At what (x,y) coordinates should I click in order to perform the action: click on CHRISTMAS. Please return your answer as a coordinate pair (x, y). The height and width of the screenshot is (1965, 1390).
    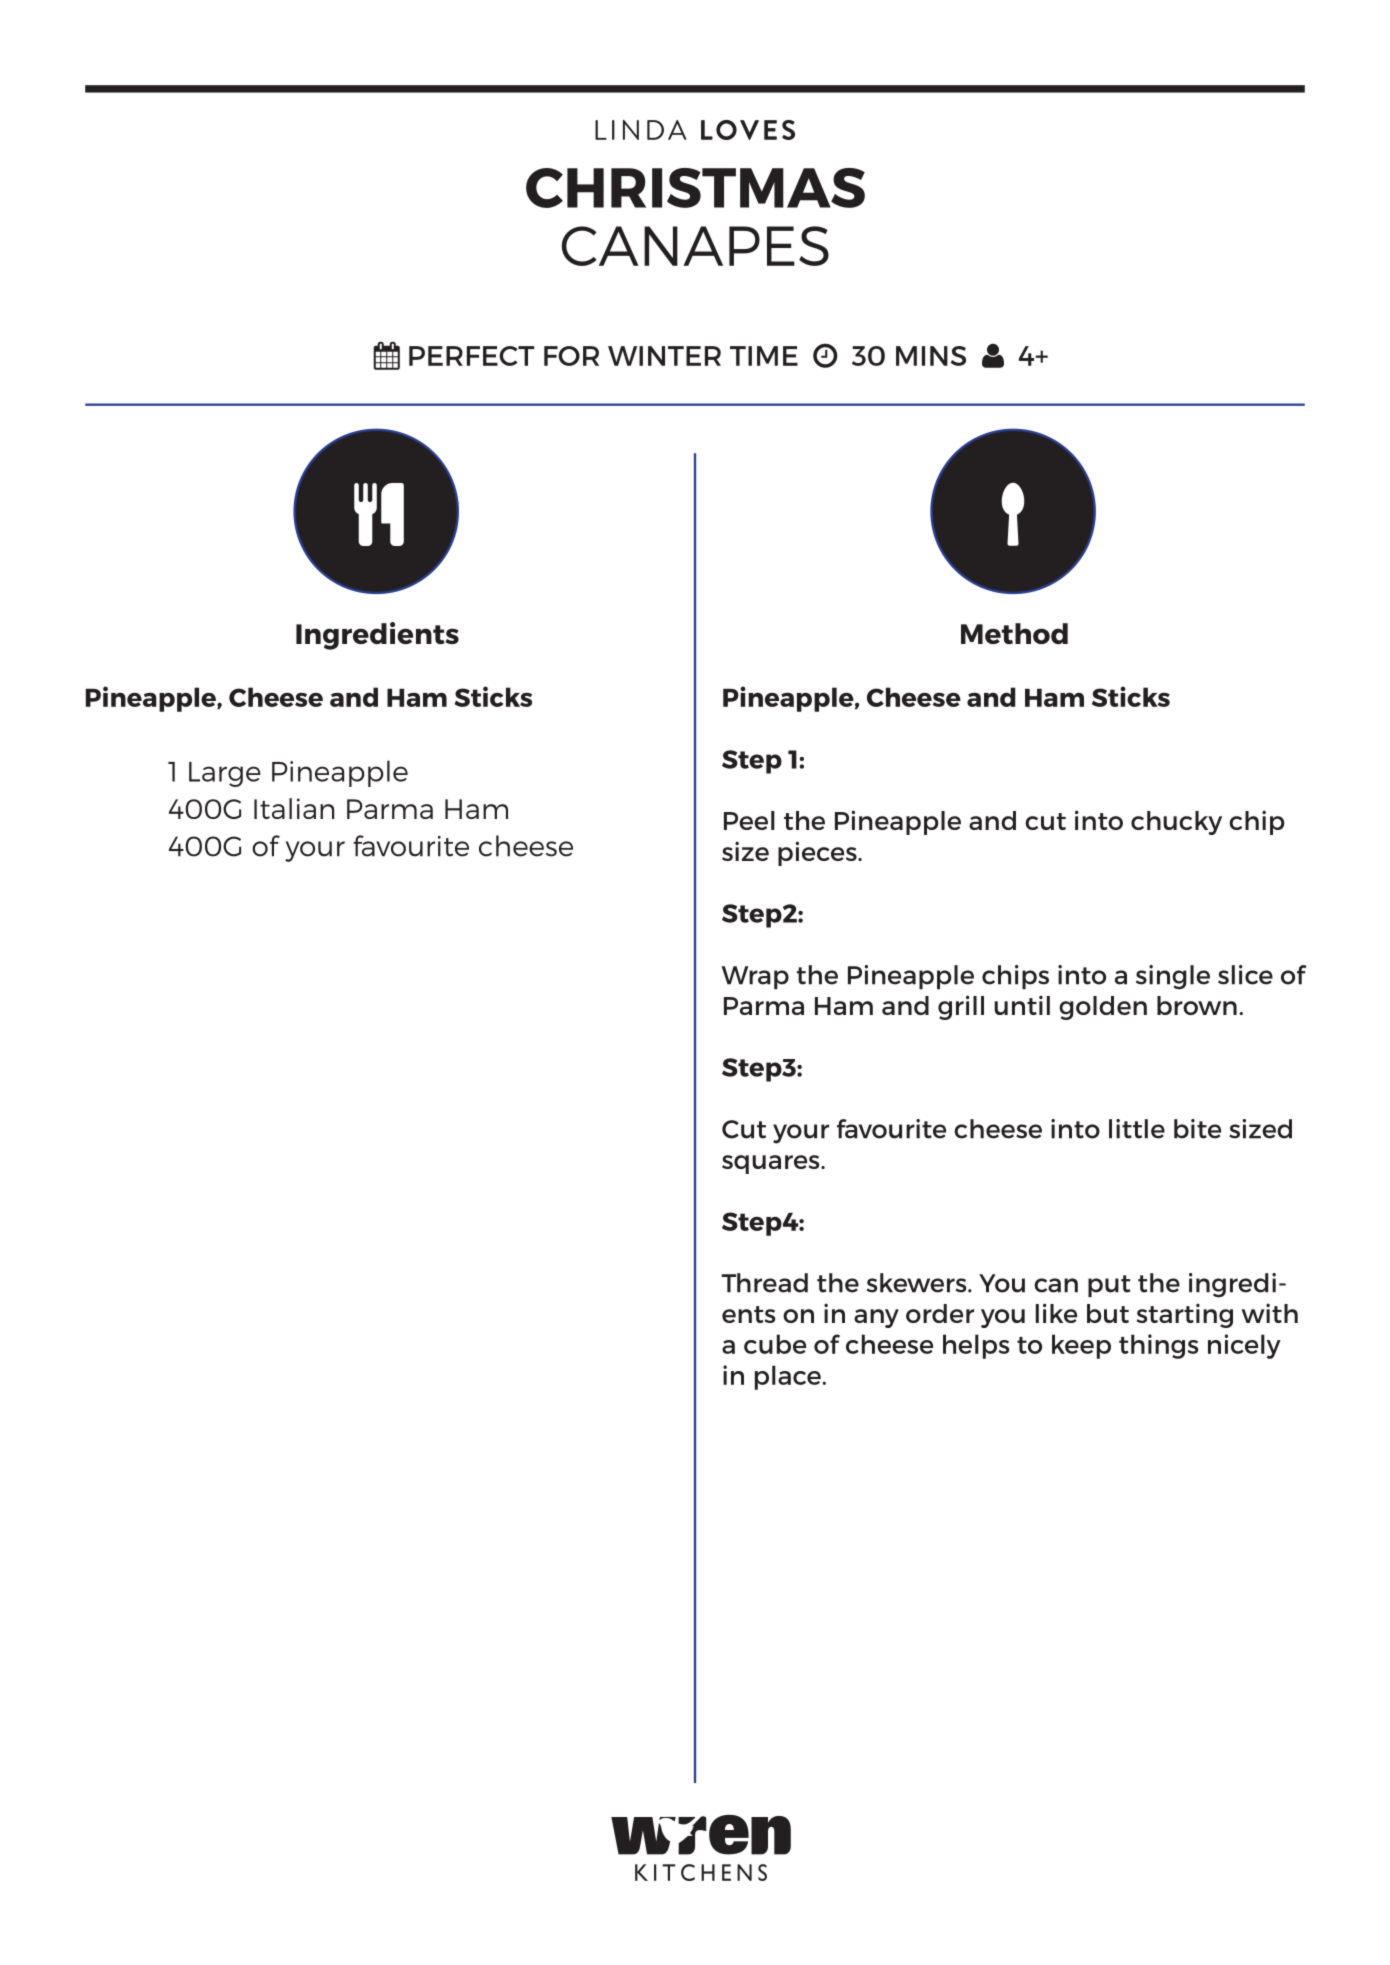
    Looking at the image, I should click on (695, 188).
